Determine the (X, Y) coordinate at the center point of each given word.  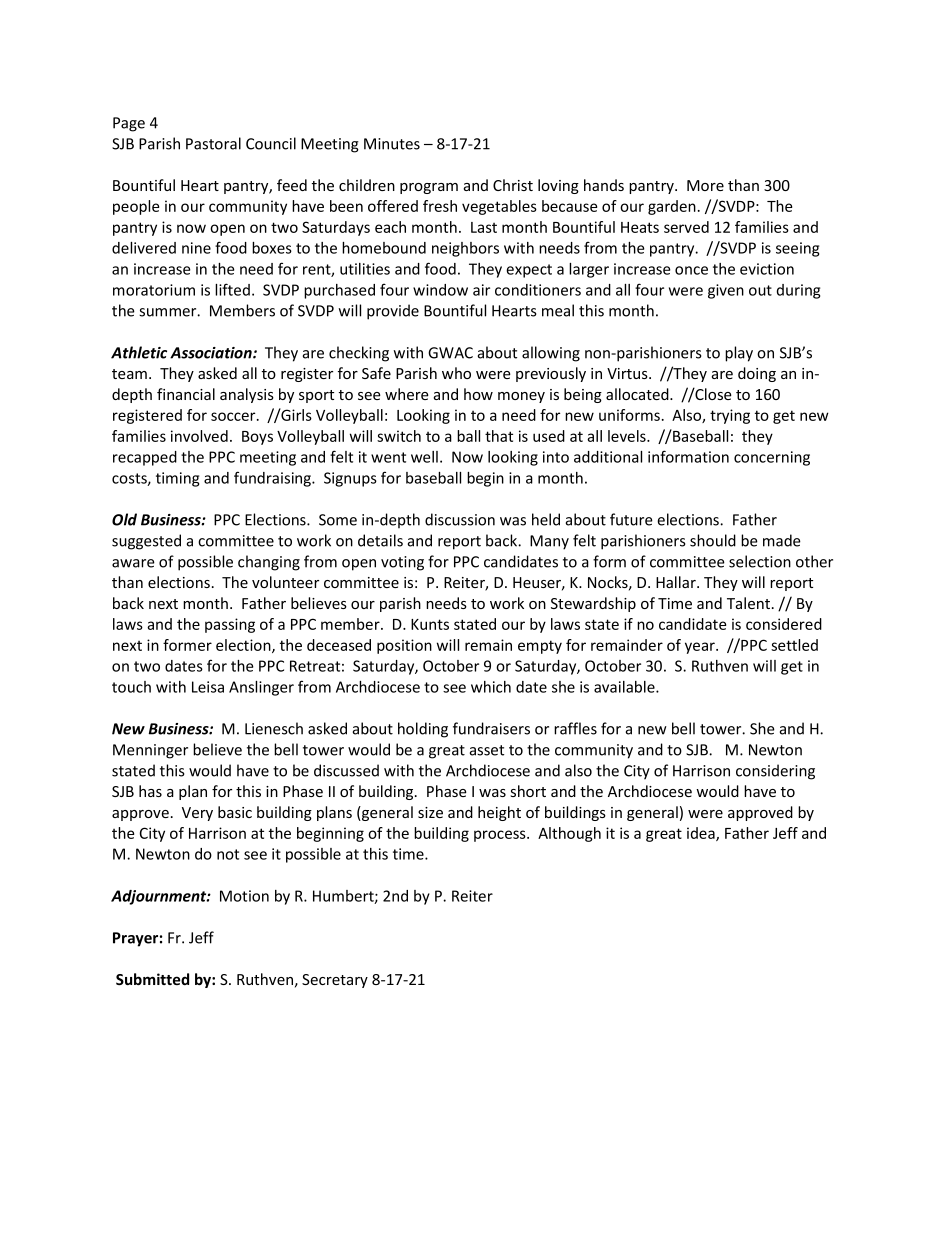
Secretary (335, 981)
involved (199, 436)
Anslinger (261, 688)
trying (730, 416)
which (491, 687)
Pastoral (213, 143)
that (499, 436)
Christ (513, 185)
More (705, 185)
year (701, 648)
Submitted (152, 979)
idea (702, 834)
